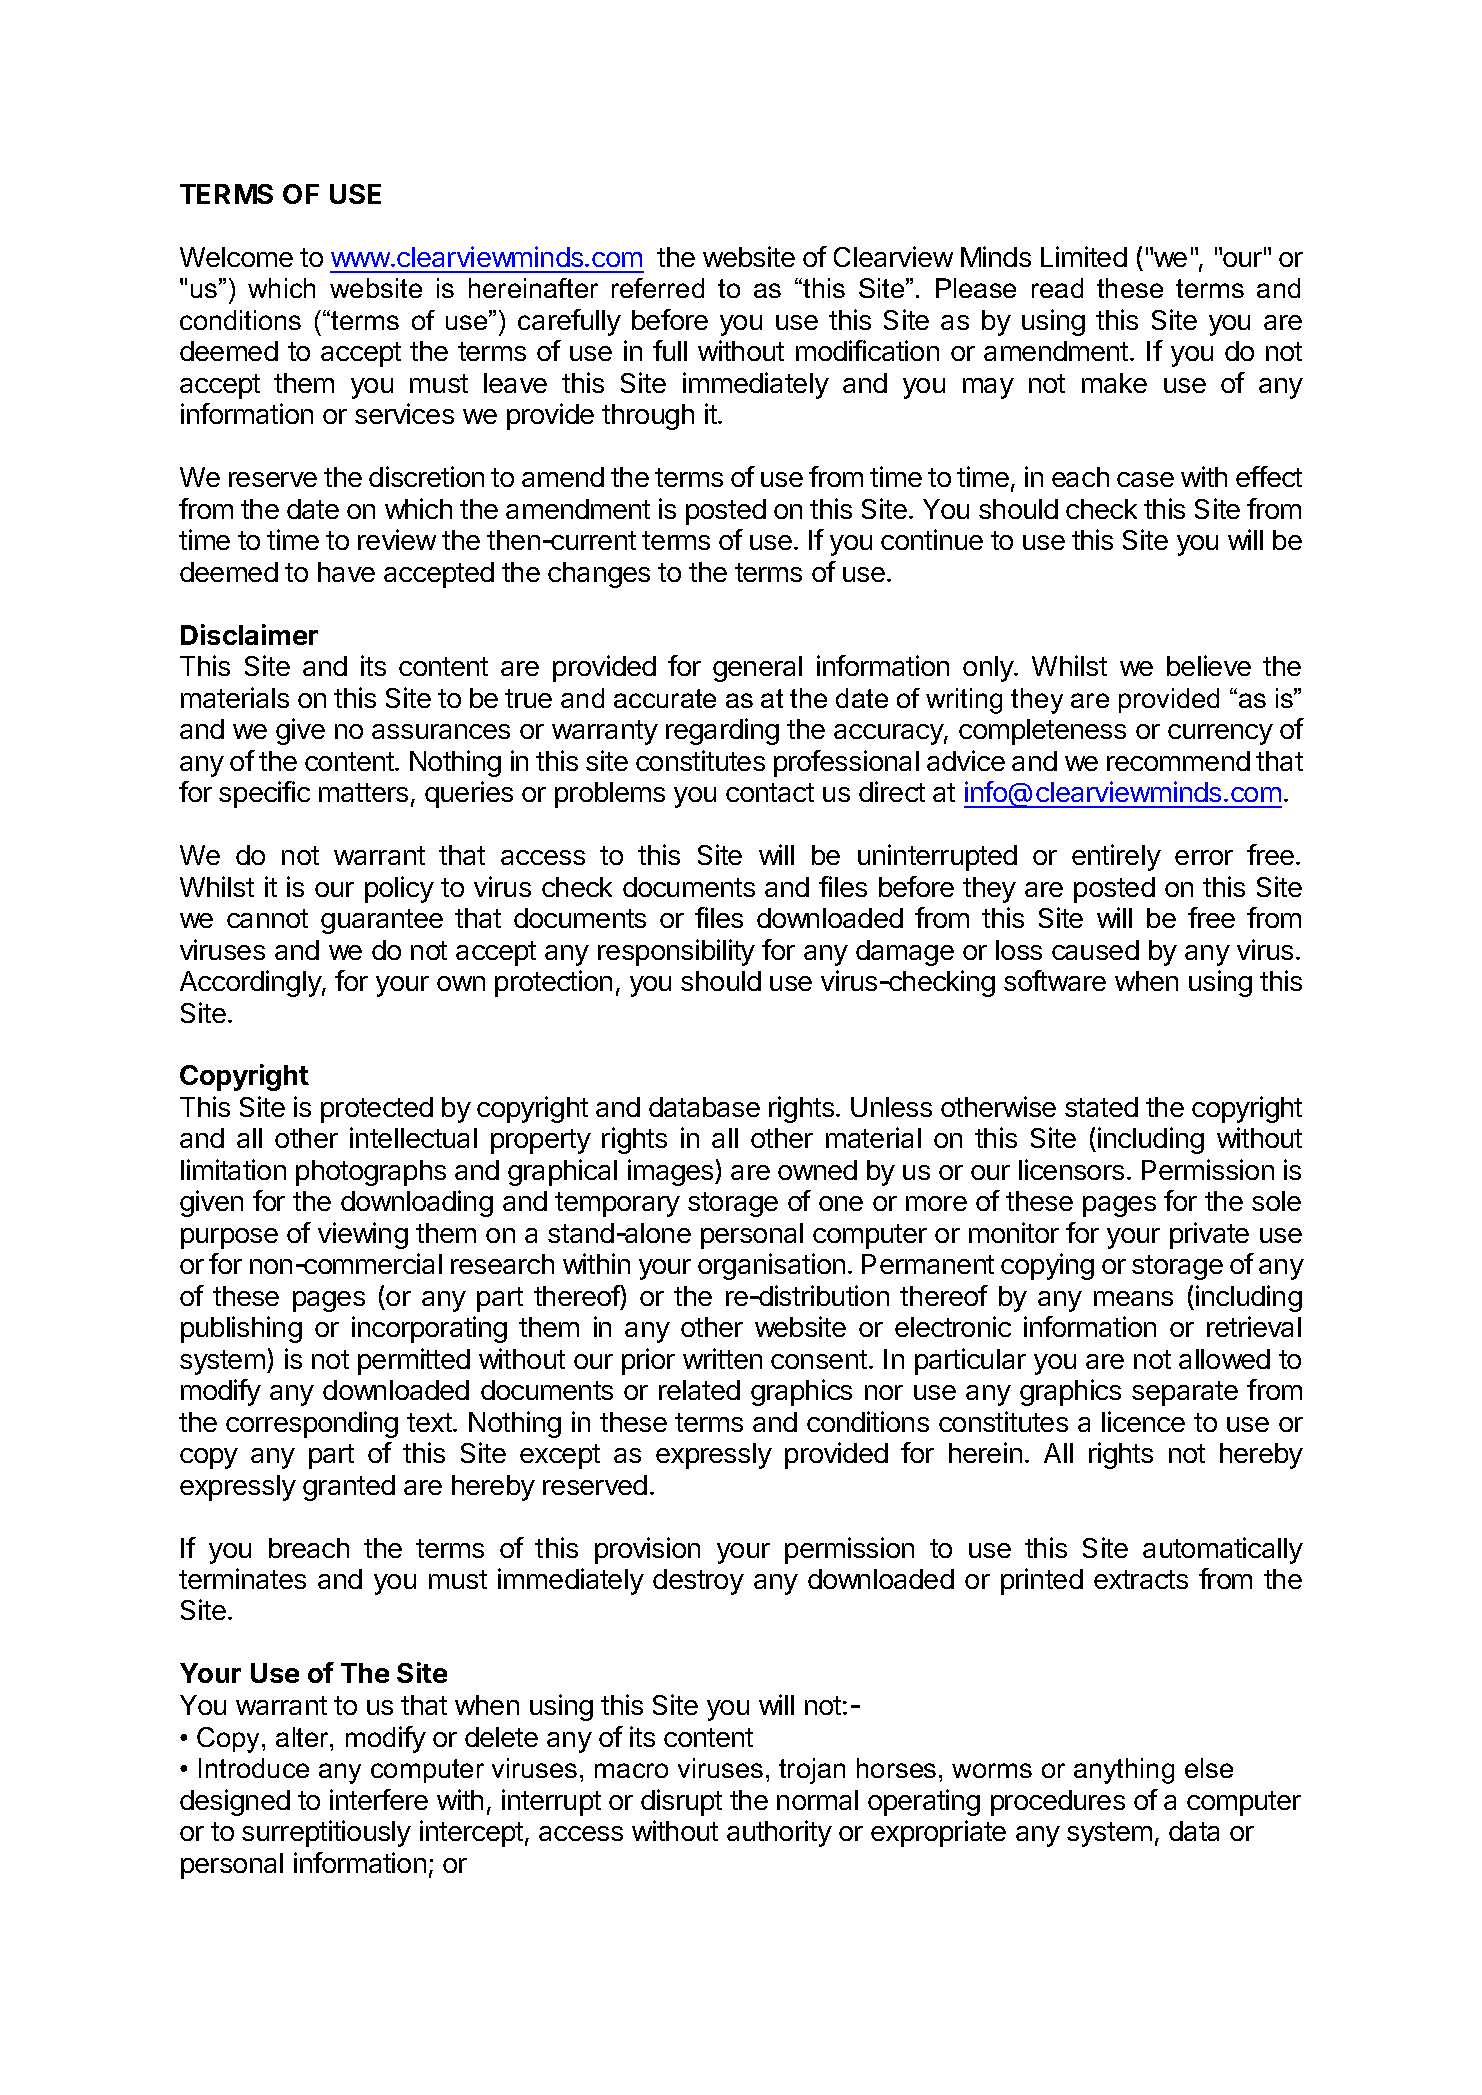  Describe the element at coordinates (812, 1771) in the screenshot. I see `trojan` at that location.
